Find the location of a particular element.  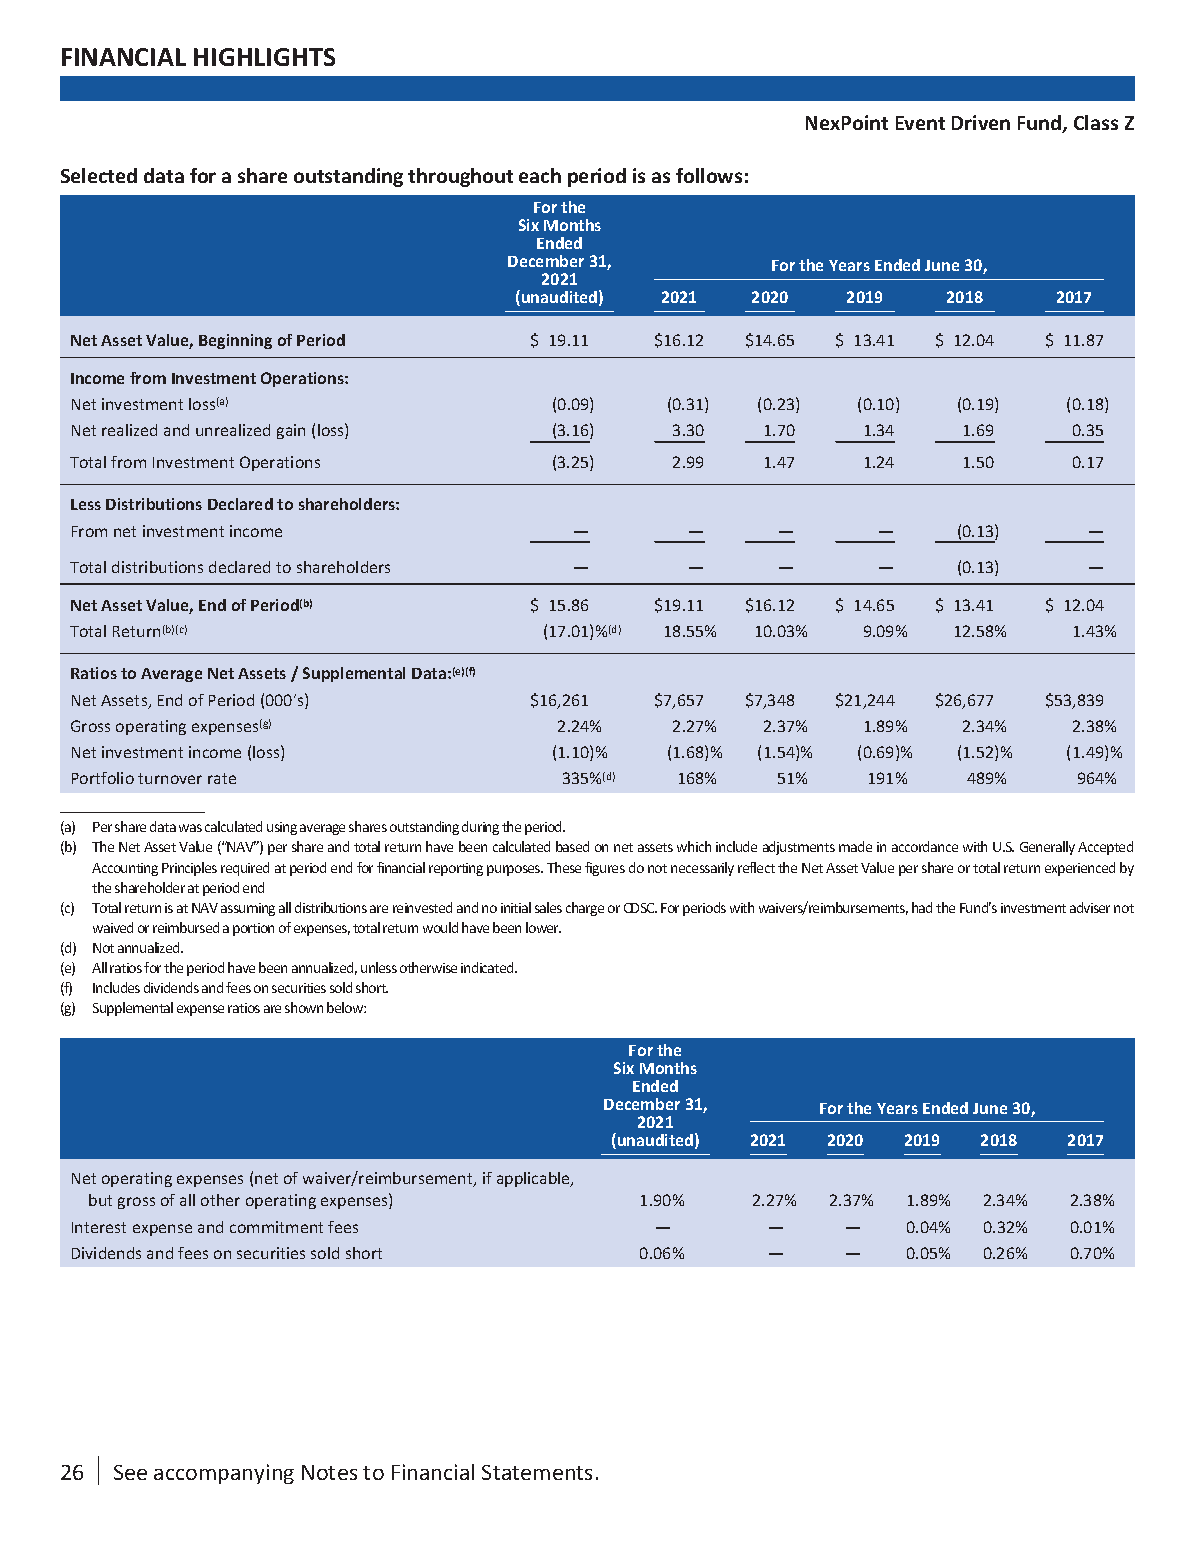

gain is located at coordinates (291, 431).
